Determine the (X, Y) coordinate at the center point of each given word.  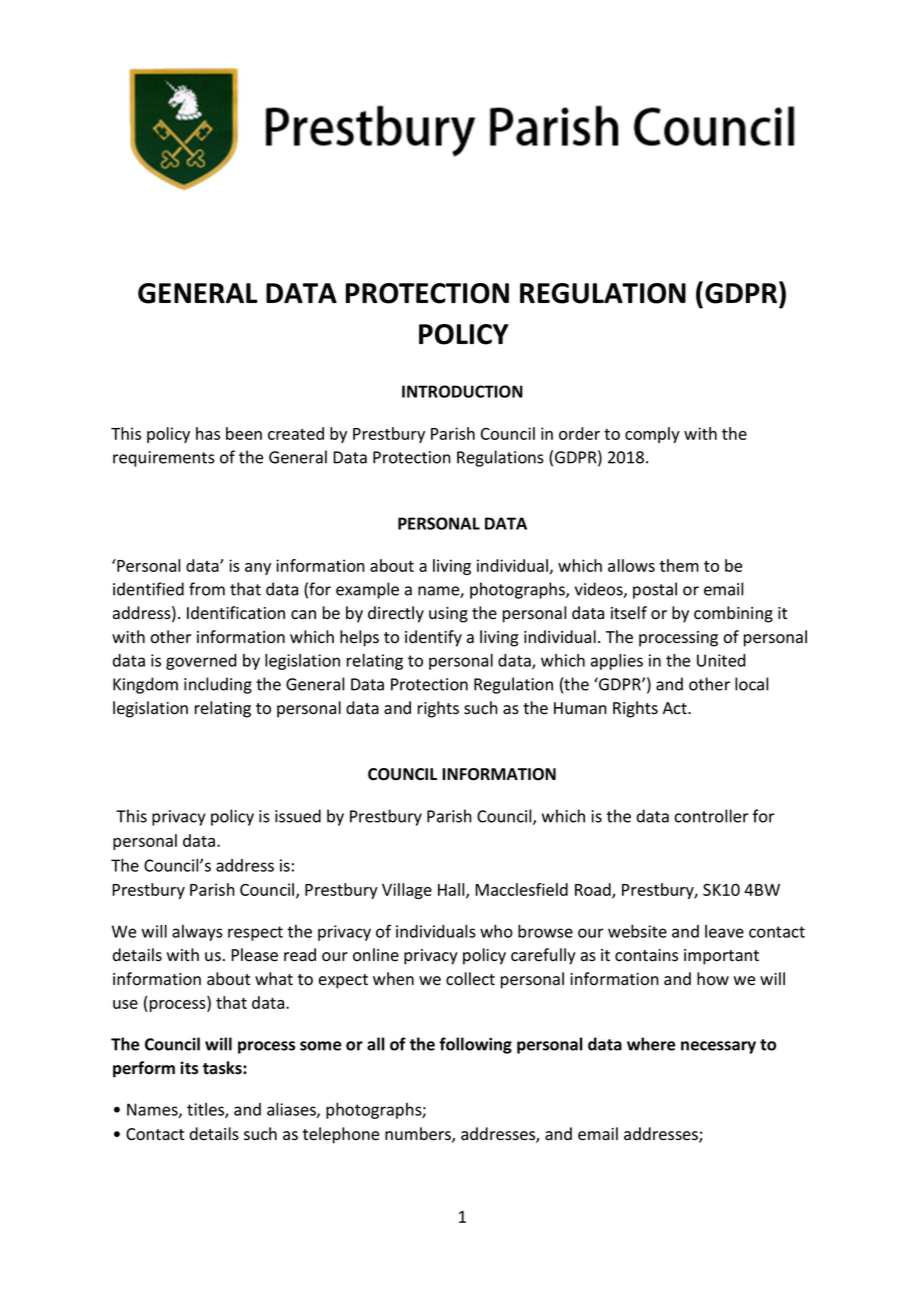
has (208, 433)
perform (144, 1069)
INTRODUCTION (462, 391)
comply (652, 435)
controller (712, 816)
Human (580, 708)
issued (298, 816)
